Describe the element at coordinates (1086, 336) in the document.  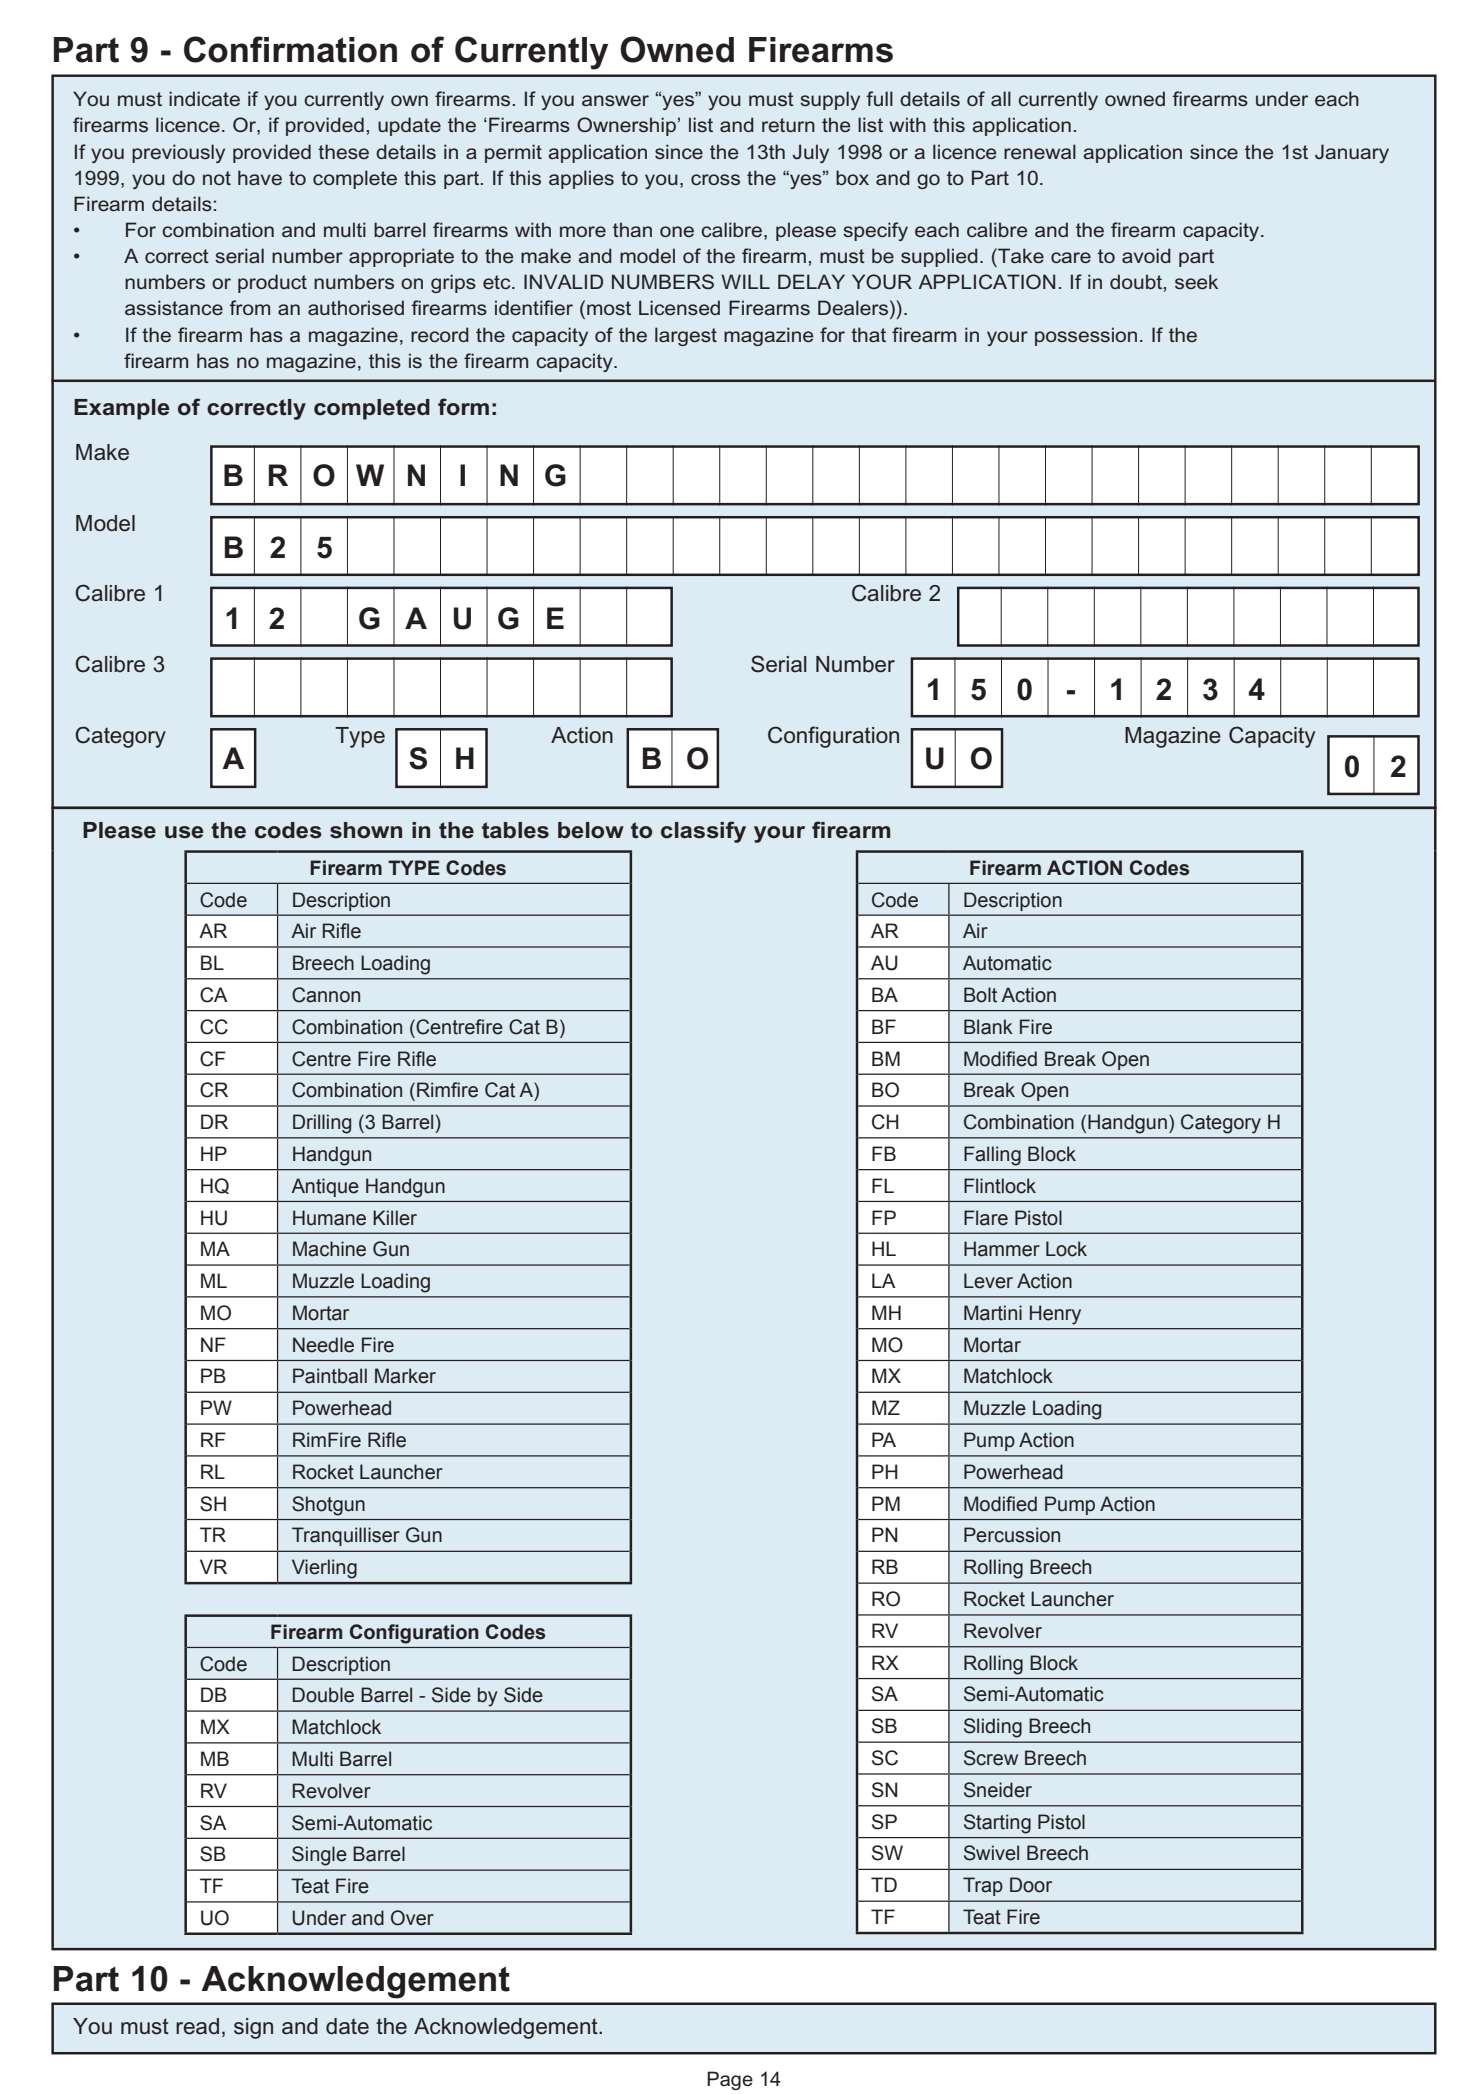
I see `possession` at that location.
